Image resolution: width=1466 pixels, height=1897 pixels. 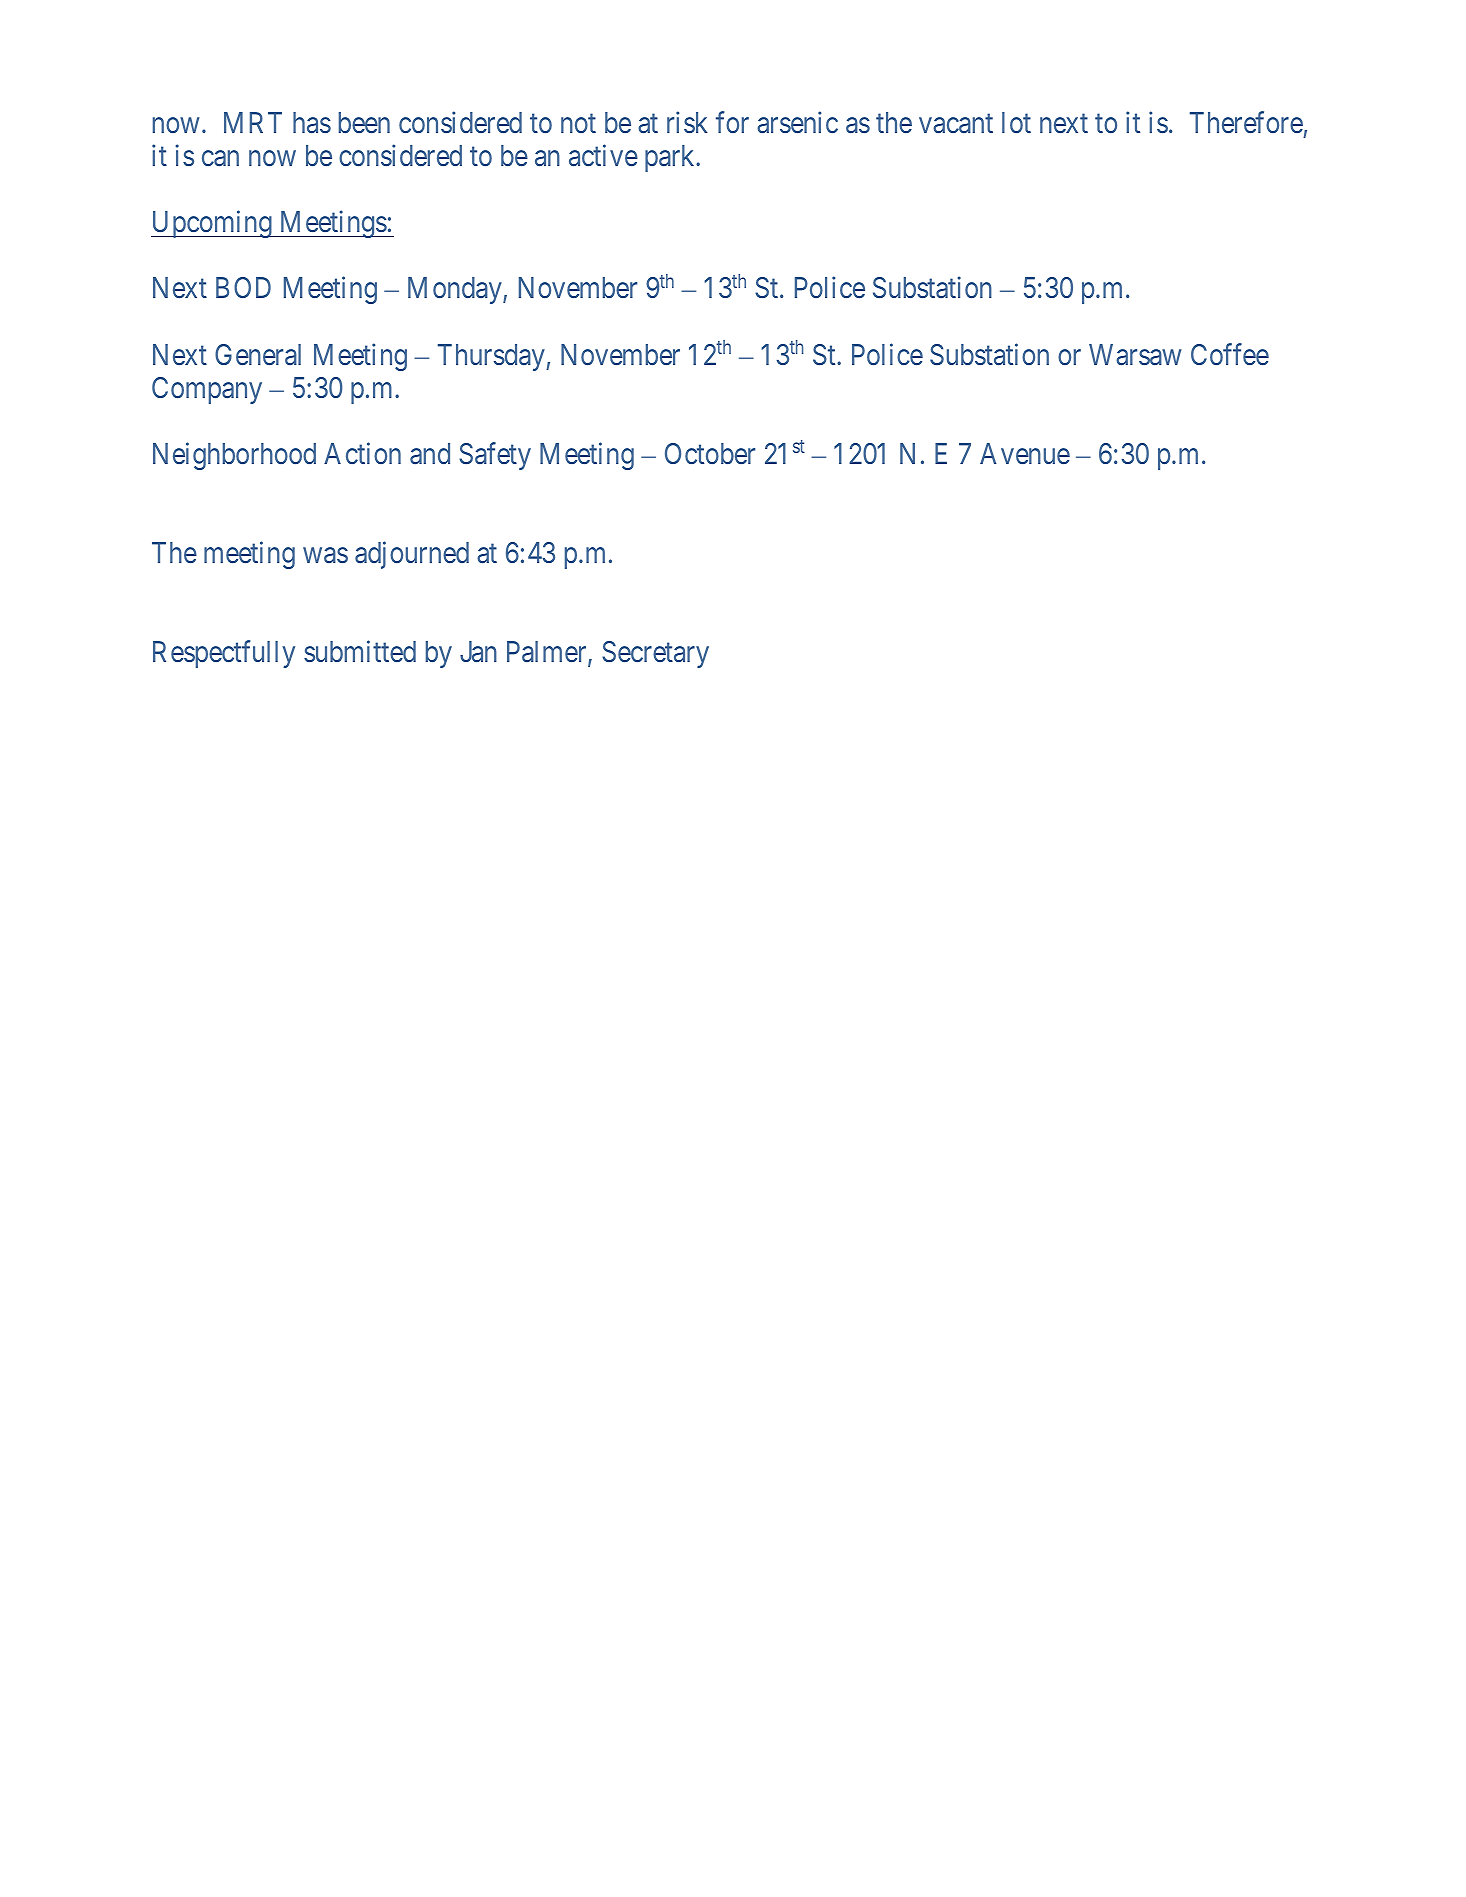 What do you see at coordinates (1230, 354) in the screenshot?
I see `Coffee` at bounding box center [1230, 354].
